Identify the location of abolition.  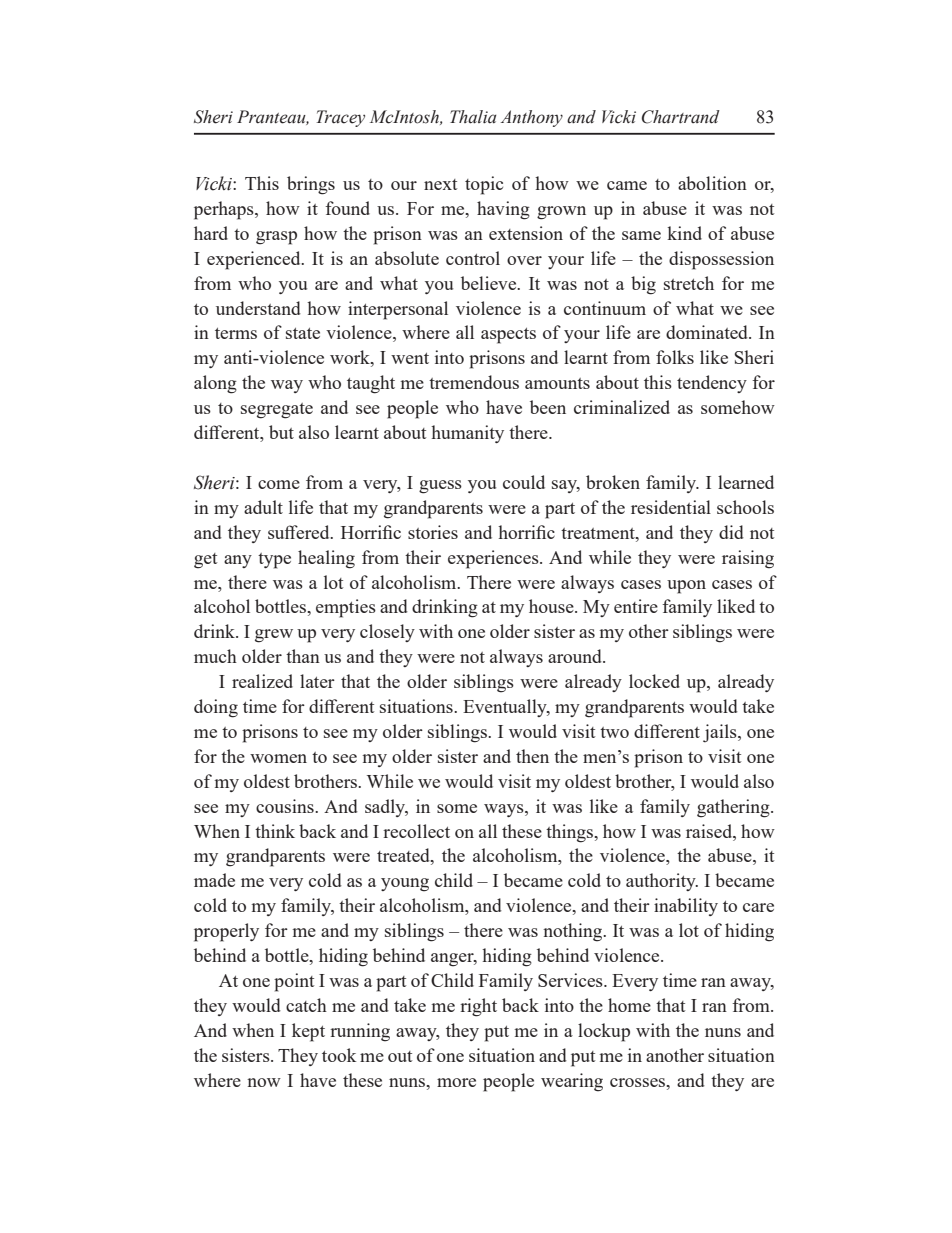
(712, 183).
